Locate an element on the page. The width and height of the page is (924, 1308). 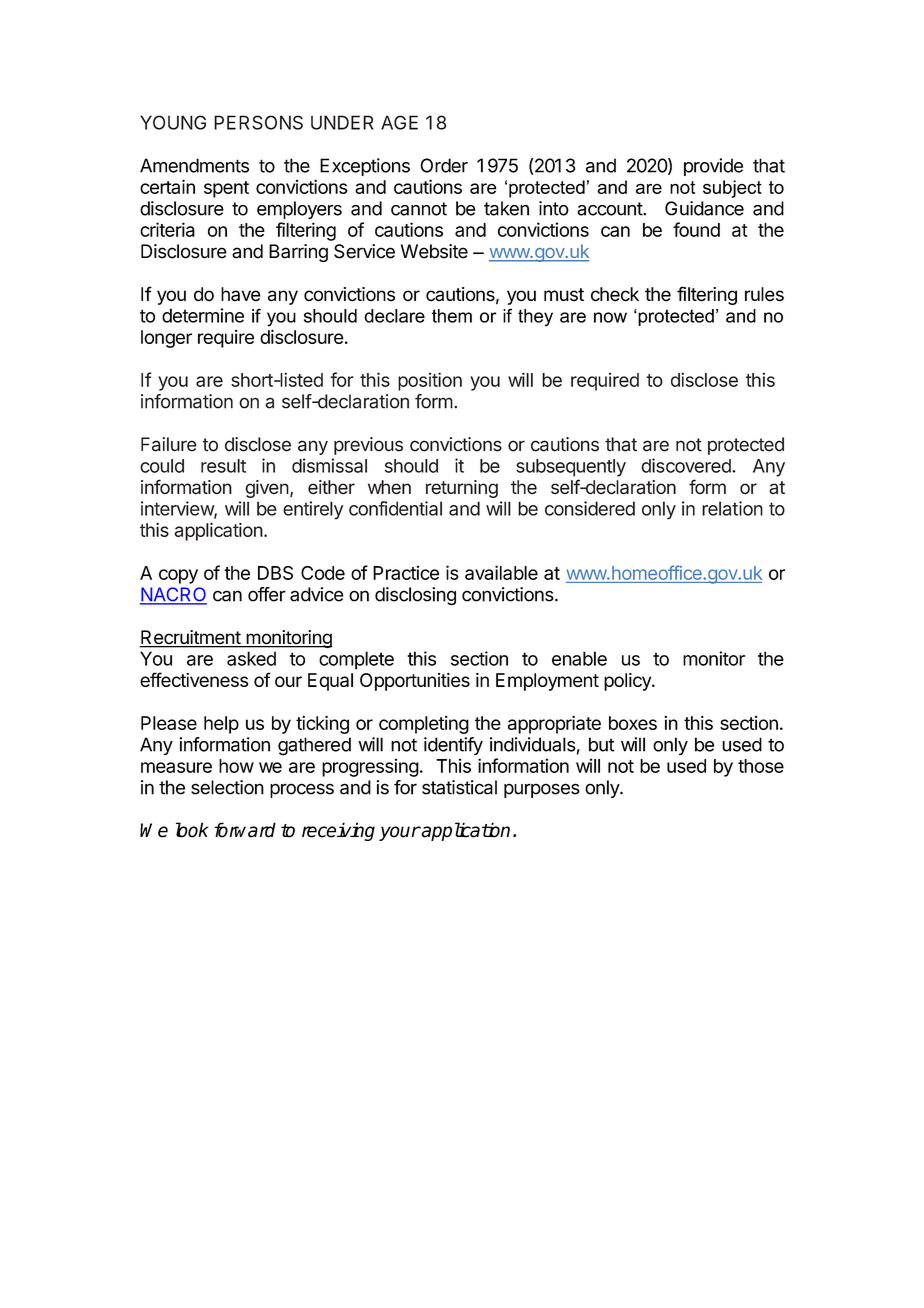
PERSONS is located at coordinates (258, 122).
